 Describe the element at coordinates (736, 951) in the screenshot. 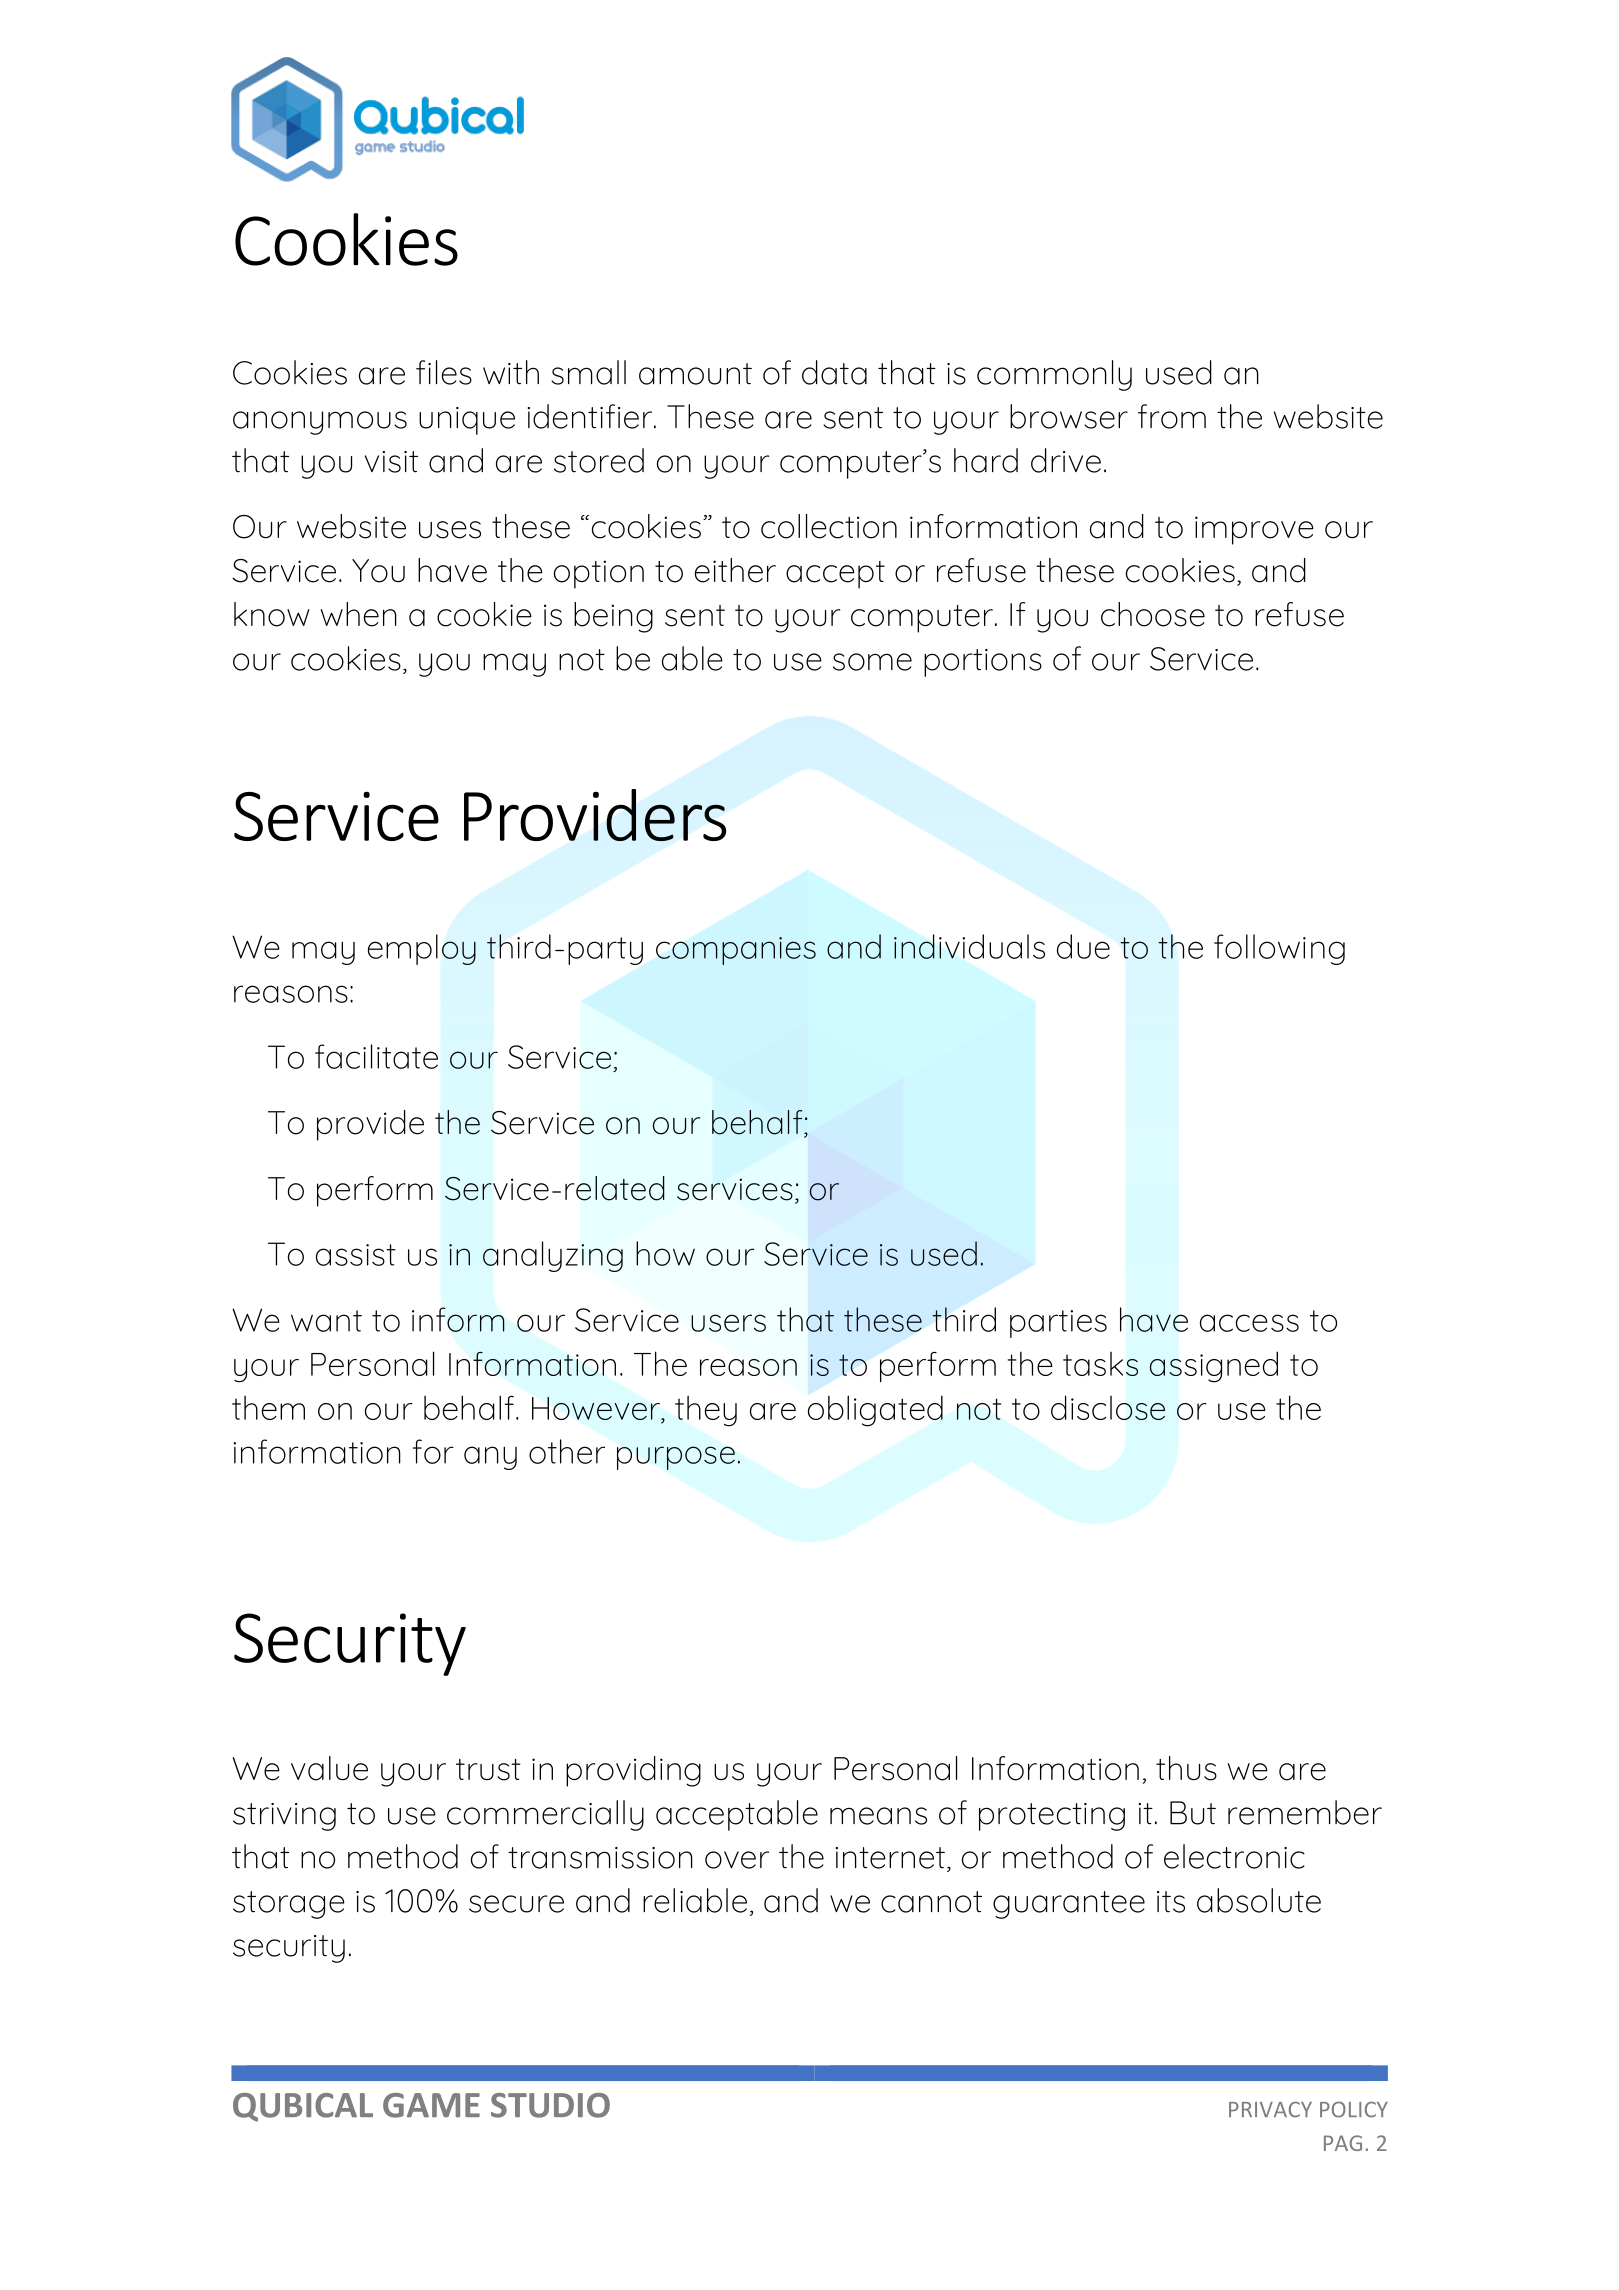

I see `companies` at that location.
